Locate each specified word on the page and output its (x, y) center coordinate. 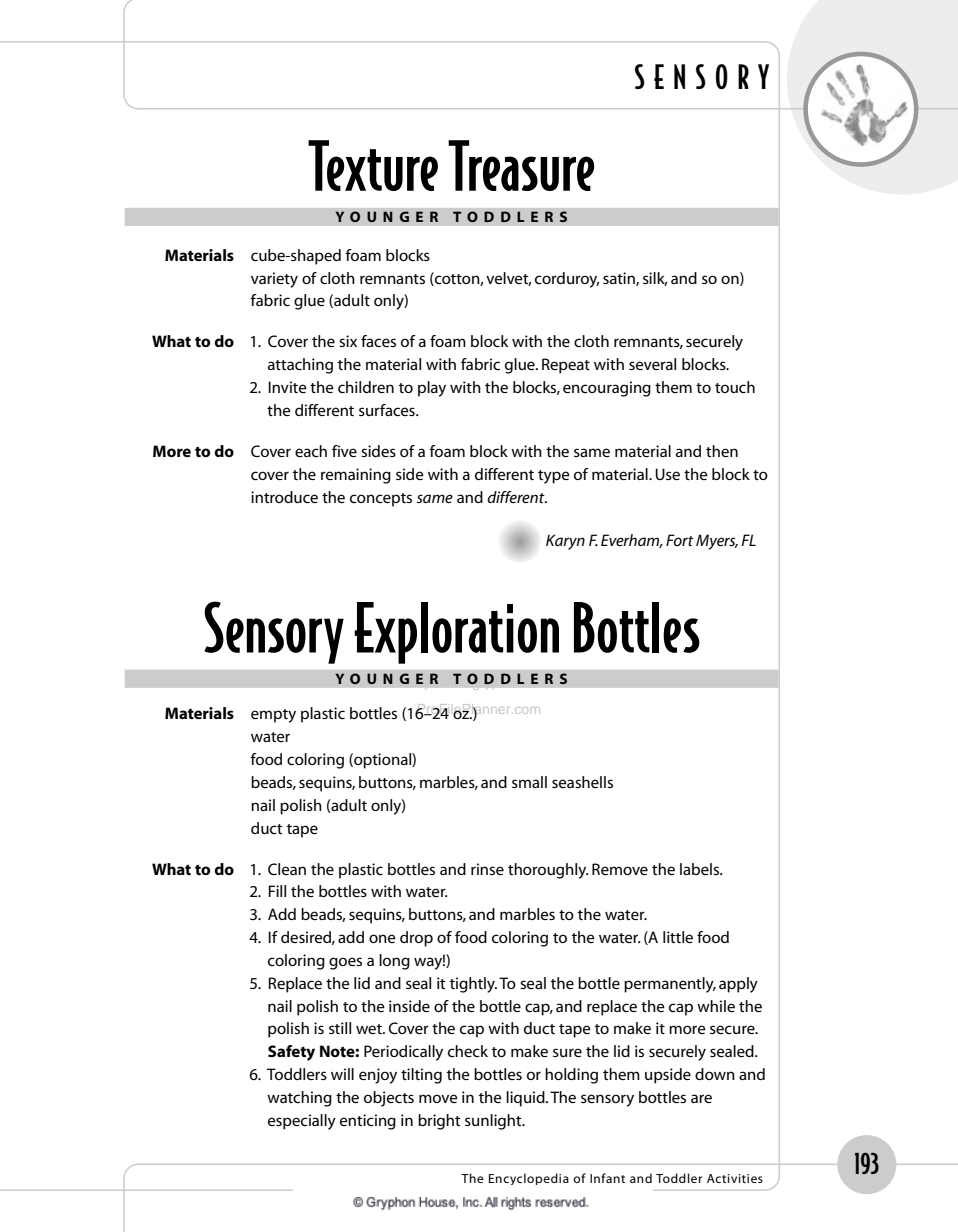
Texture (373, 165)
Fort (680, 540)
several (652, 364)
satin (620, 279)
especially (302, 1122)
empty (273, 716)
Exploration (456, 633)
